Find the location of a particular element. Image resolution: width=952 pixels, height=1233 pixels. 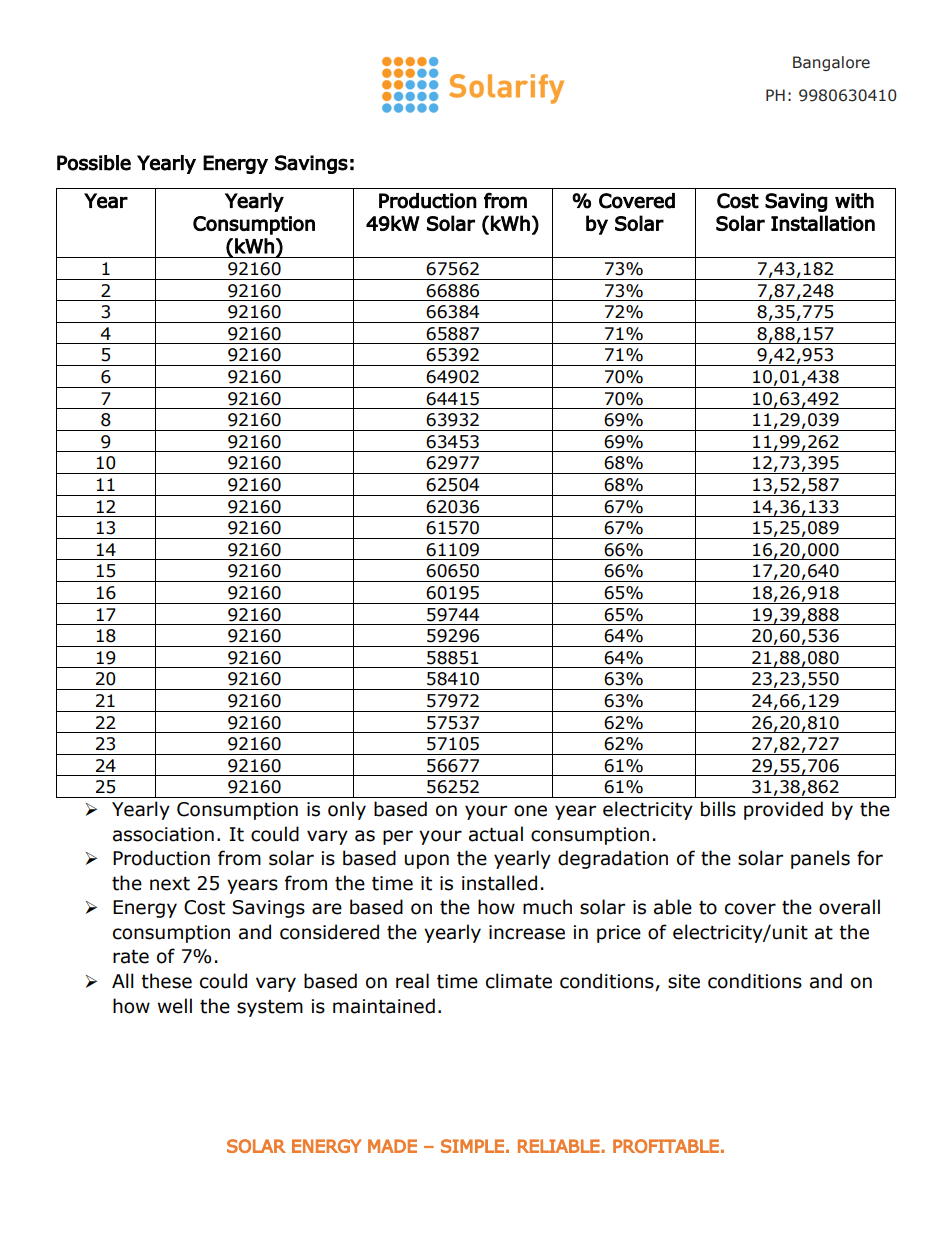

Possible is located at coordinates (94, 163).
